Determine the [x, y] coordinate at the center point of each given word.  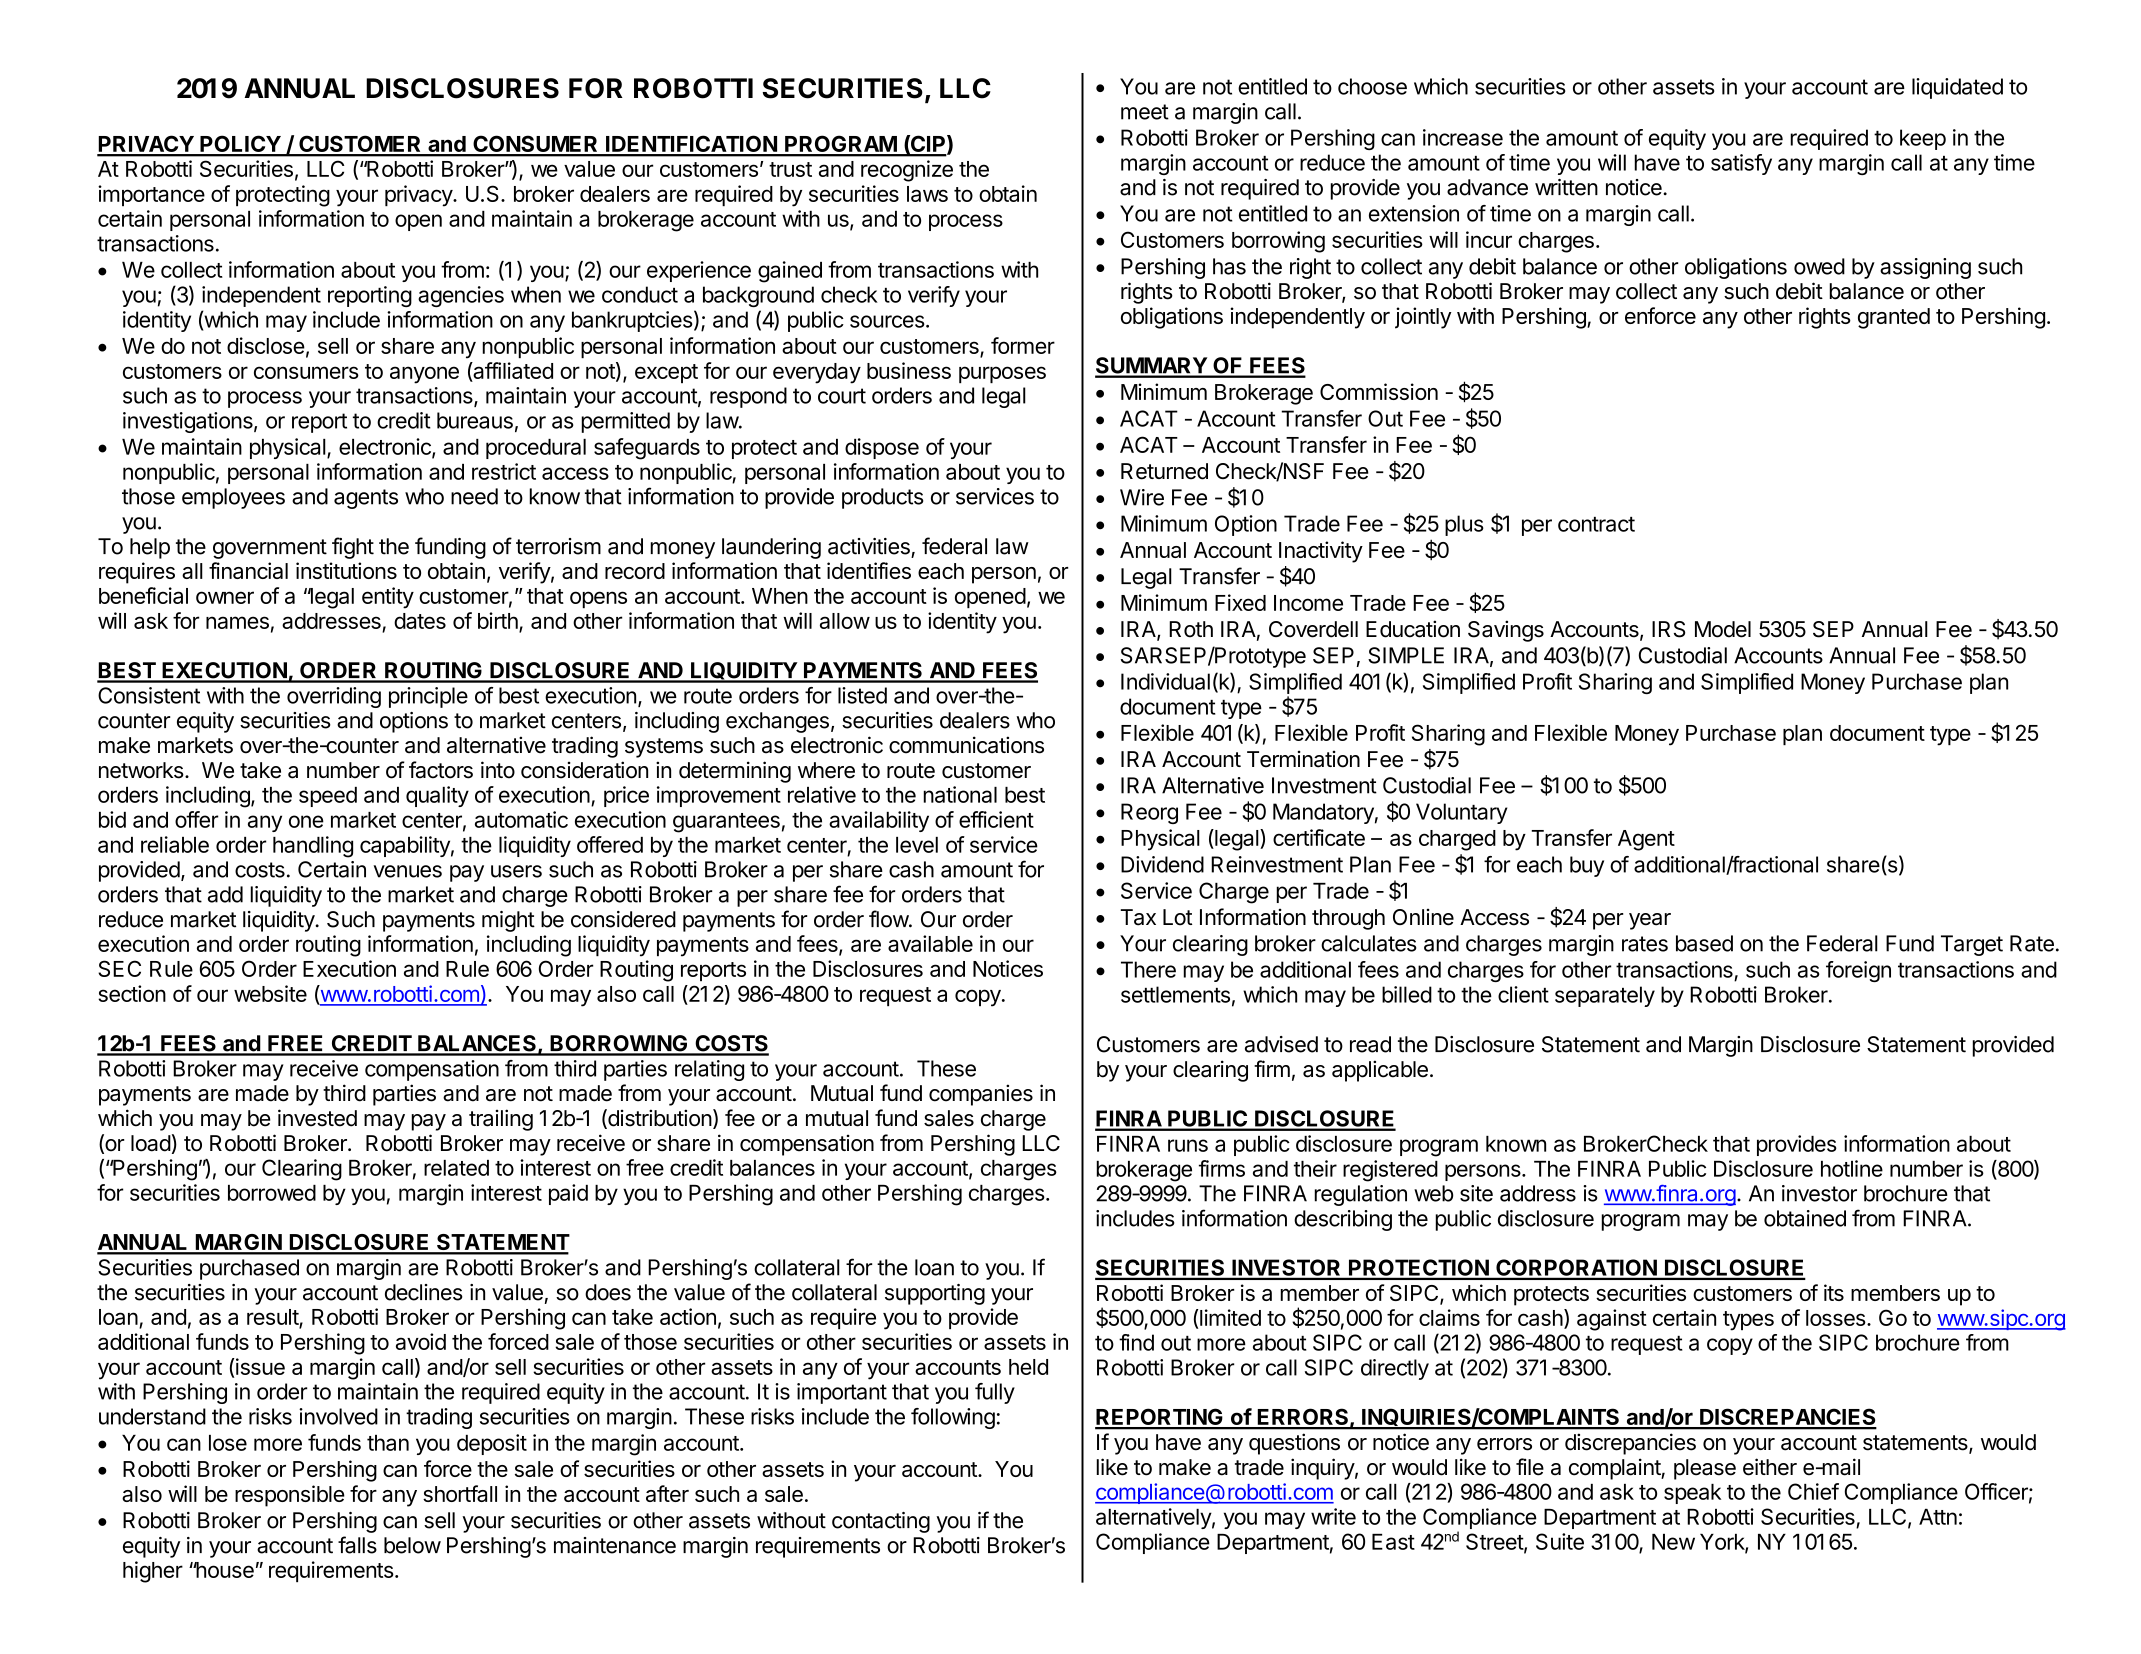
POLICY [240, 145]
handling [313, 847]
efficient [996, 819]
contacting [881, 1522]
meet [1145, 112]
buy [1587, 866]
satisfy [1741, 164]
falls [357, 1545]
